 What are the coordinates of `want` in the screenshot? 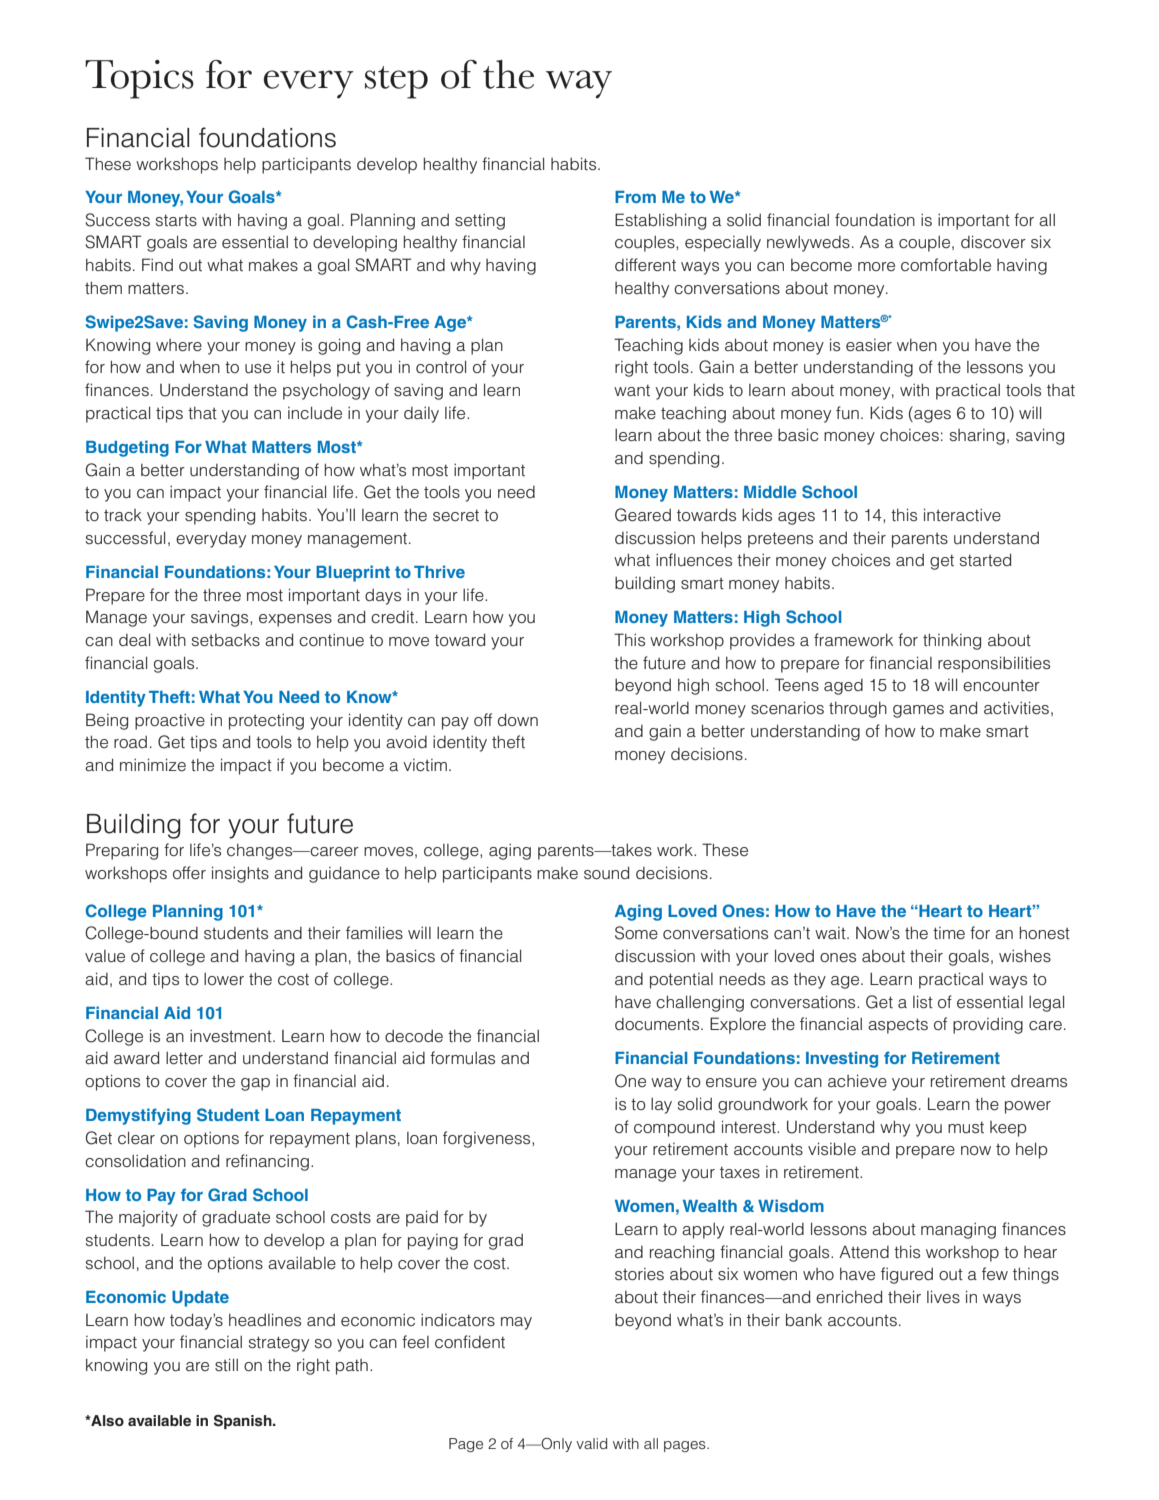 It's located at (632, 390).
